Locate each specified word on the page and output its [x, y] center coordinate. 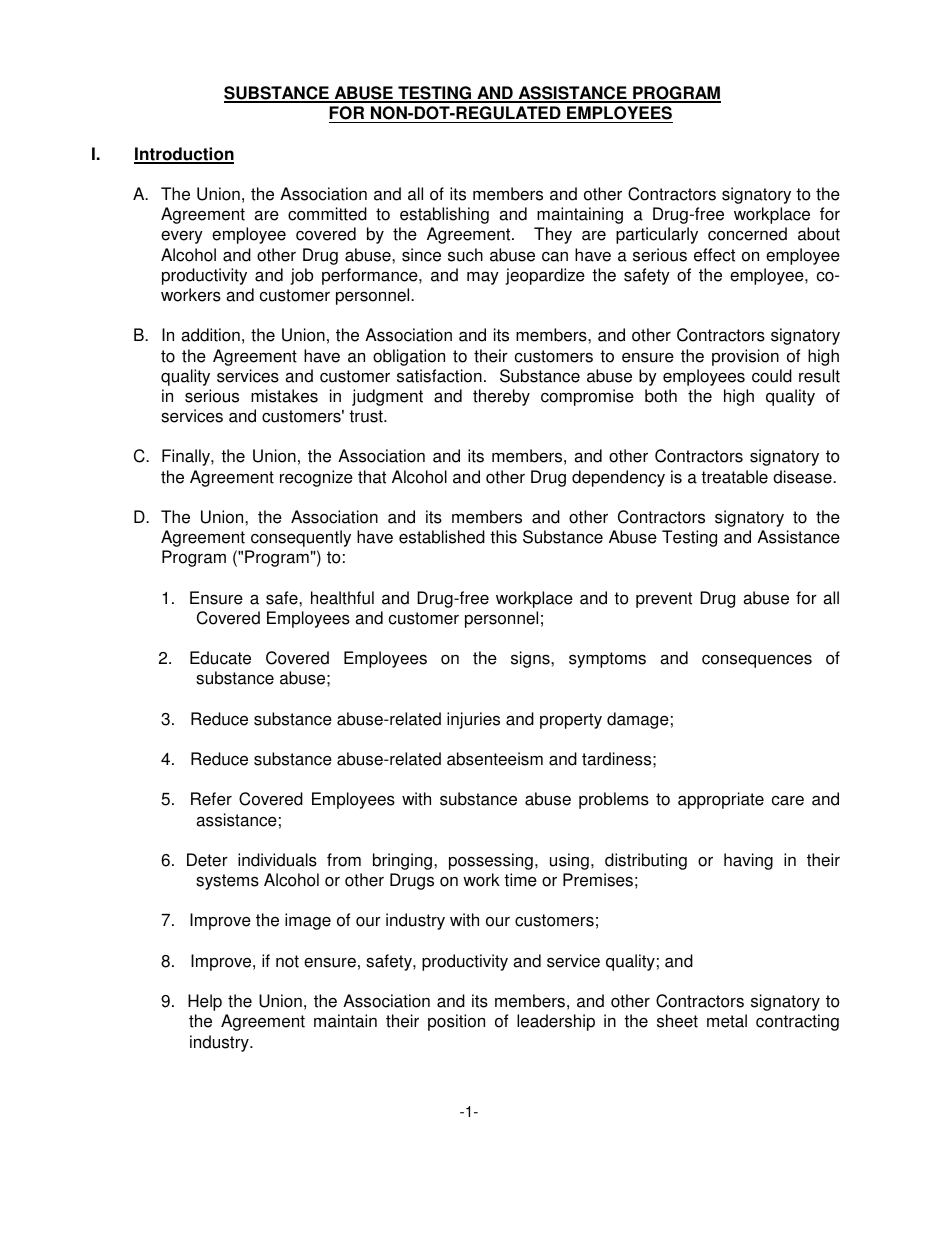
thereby [501, 397]
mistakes [284, 396]
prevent [664, 600]
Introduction [184, 155]
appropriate [721, 800]
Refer [211, 799]
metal [727, 1021]
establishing [444, 215]
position [456, 1022]
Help [205, 1002]
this [503, 537]
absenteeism [495, 759]
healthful [342, 598]
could [772, 376]
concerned [747, 234]
